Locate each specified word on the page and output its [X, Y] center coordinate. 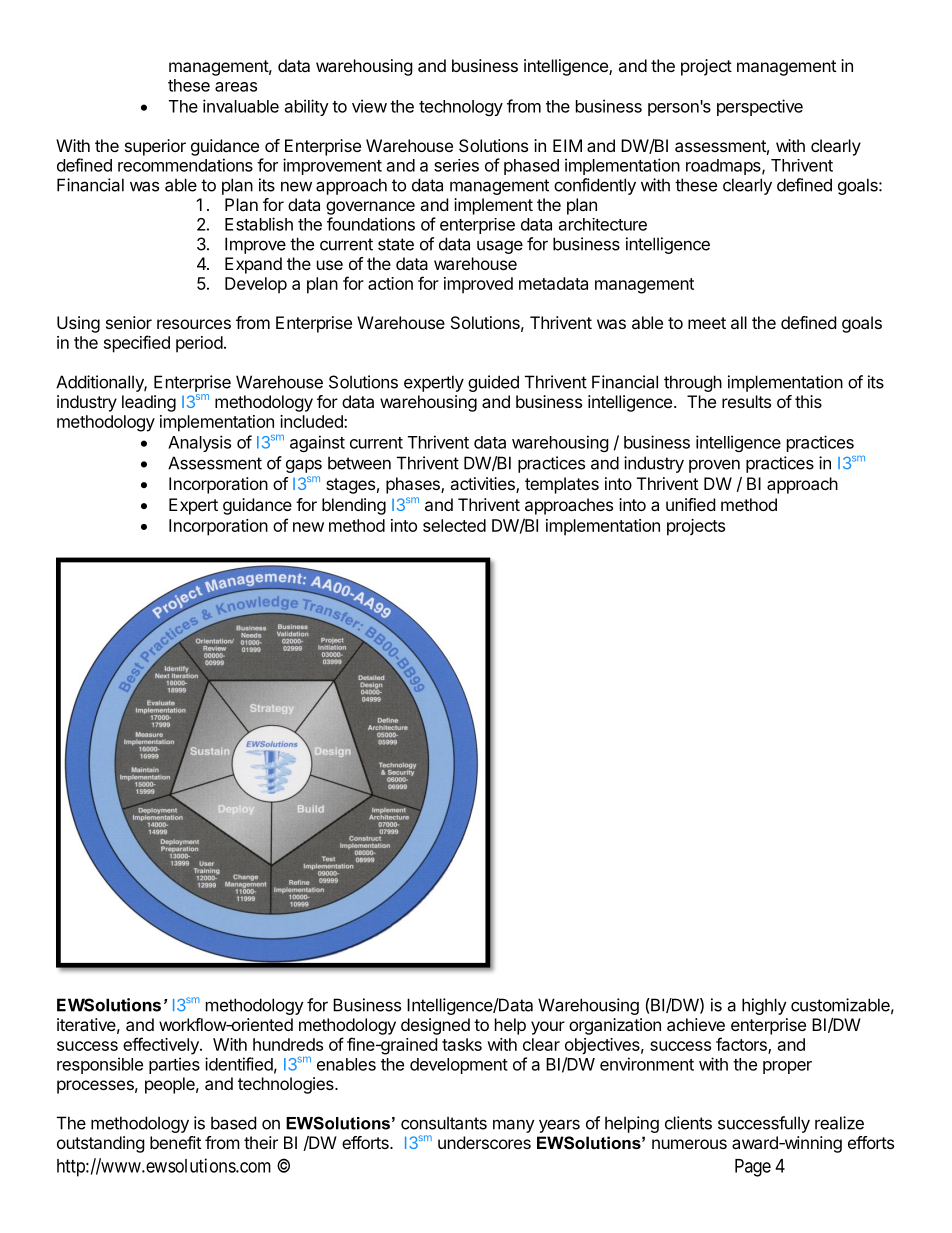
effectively [162, 1046]
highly [764, 1006]
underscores [484, 1142]
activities [483, 485]
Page [753, 1168]
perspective [760, 107]
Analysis [199, 443]
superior [155, 147]
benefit [175, 1142]
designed [435, 1026]
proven [714, 466]
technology [461, 108]
